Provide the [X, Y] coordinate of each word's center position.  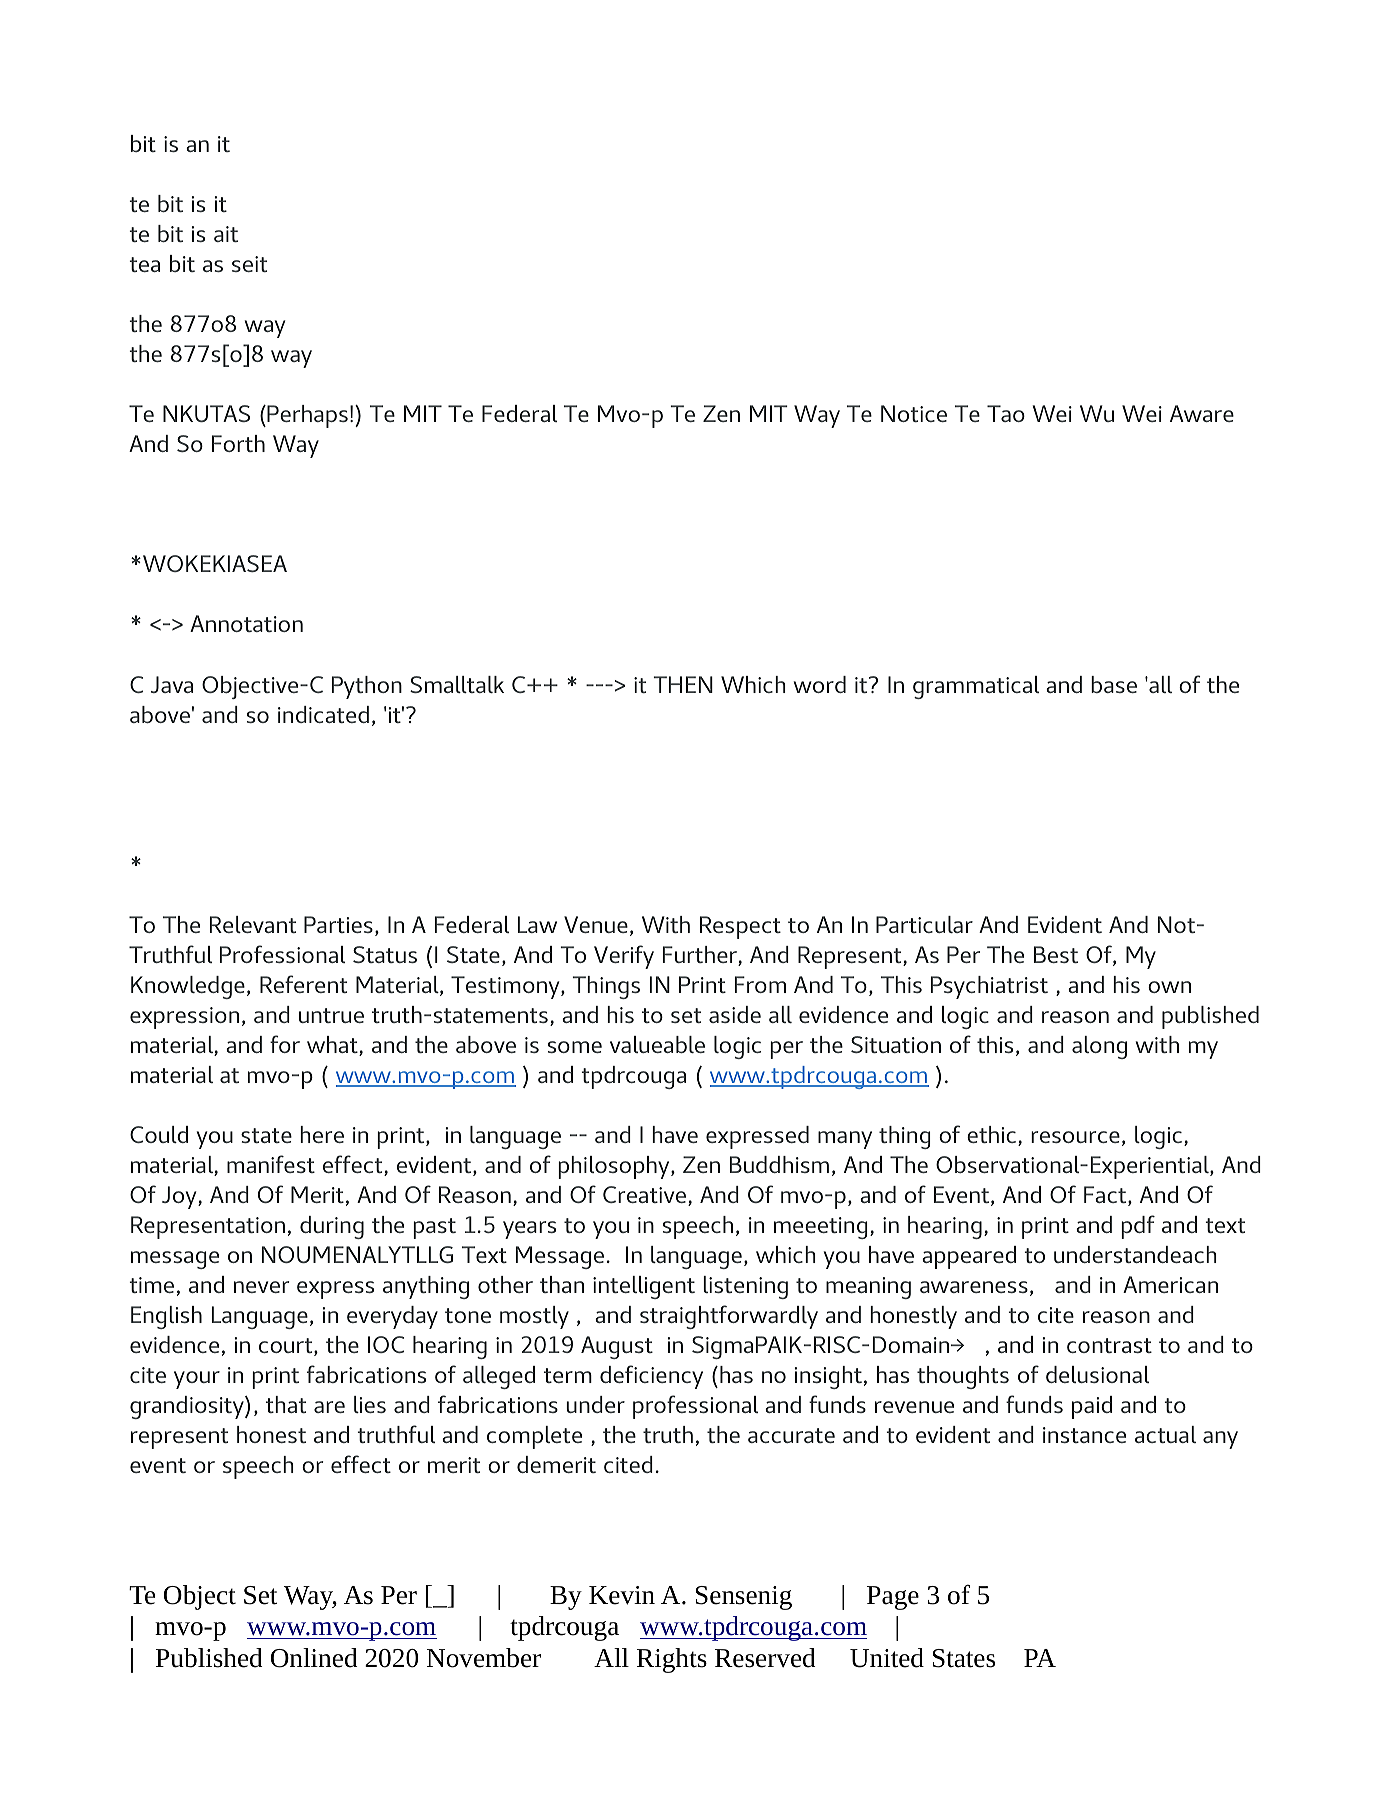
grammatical [976, 687]
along [1099, 1047]
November [484, 1658]
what [333, 1046]
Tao [1006, 413]
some [575, 1047]
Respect [740, 927]
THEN [683, 684]
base [1114, 684]
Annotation [246, 623]
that [286, 1404]
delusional [1097, 1374]
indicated [323, 714]
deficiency [651, 1377]
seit [249, 264]
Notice [914, 413]
